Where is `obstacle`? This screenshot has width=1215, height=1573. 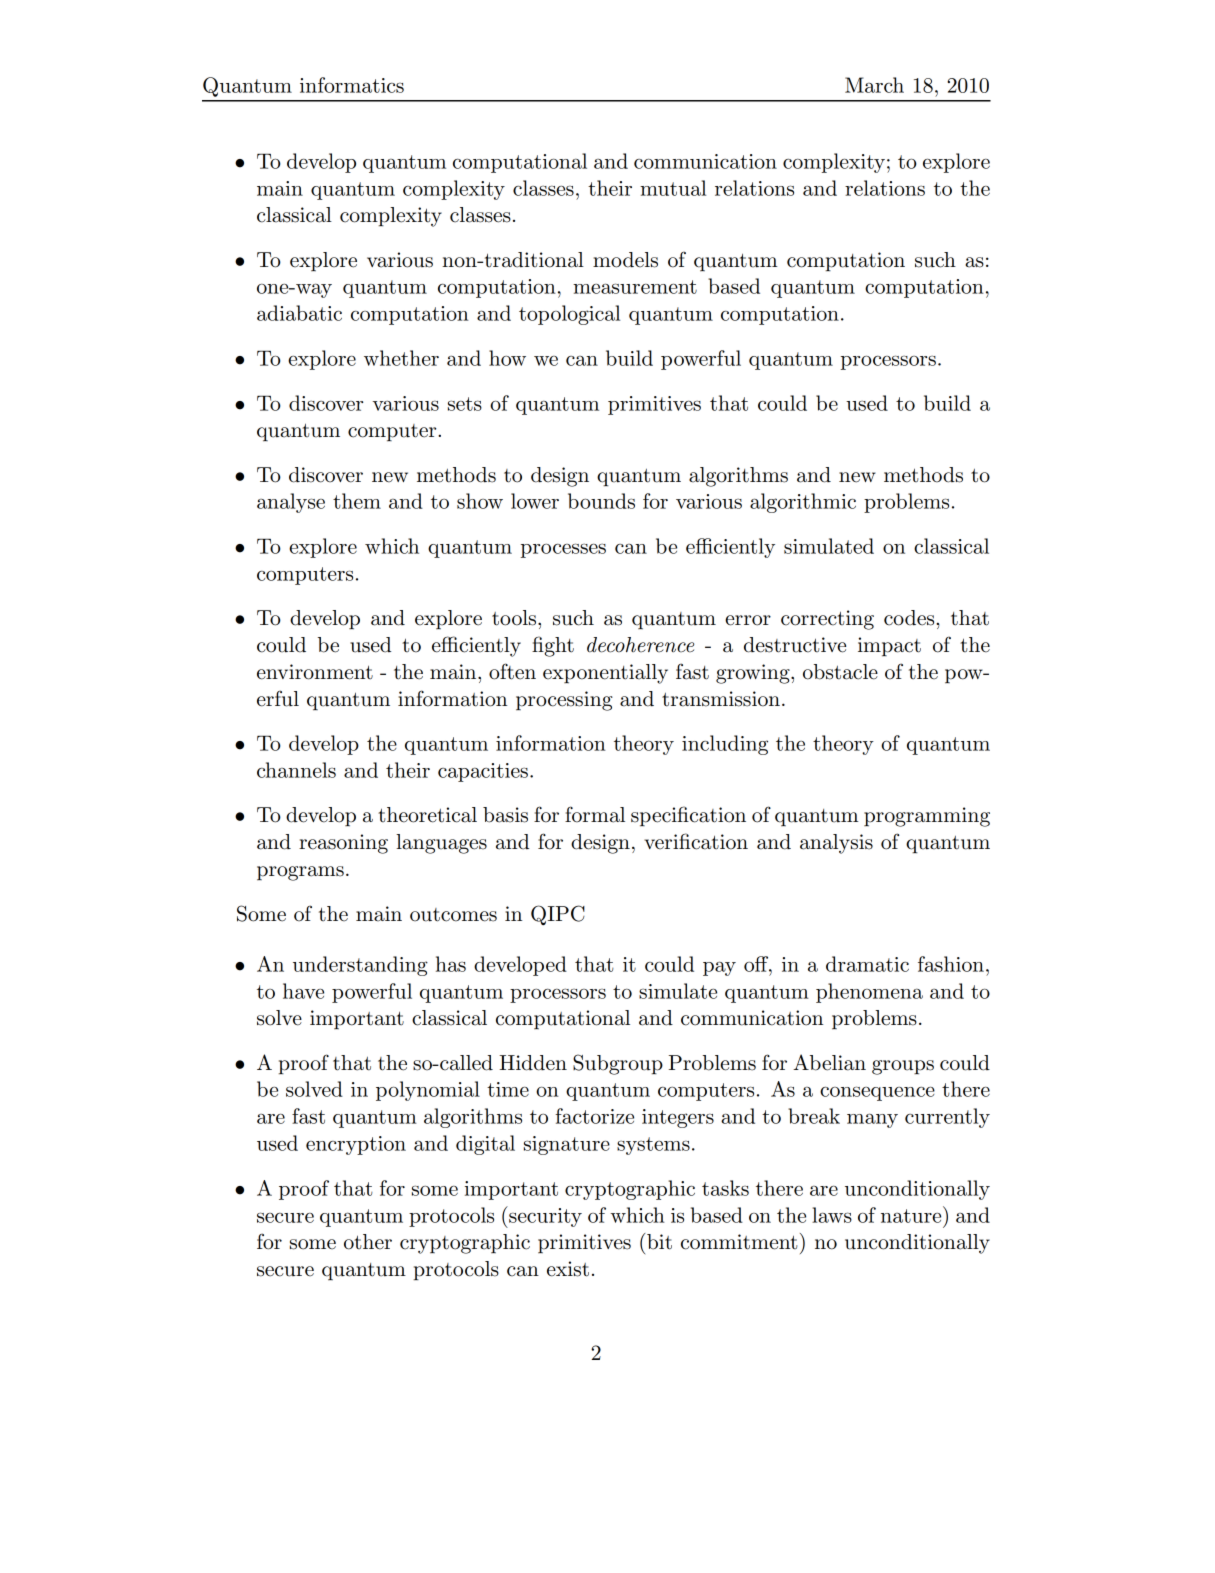 obstacle is located at coordinates (840, 672).
